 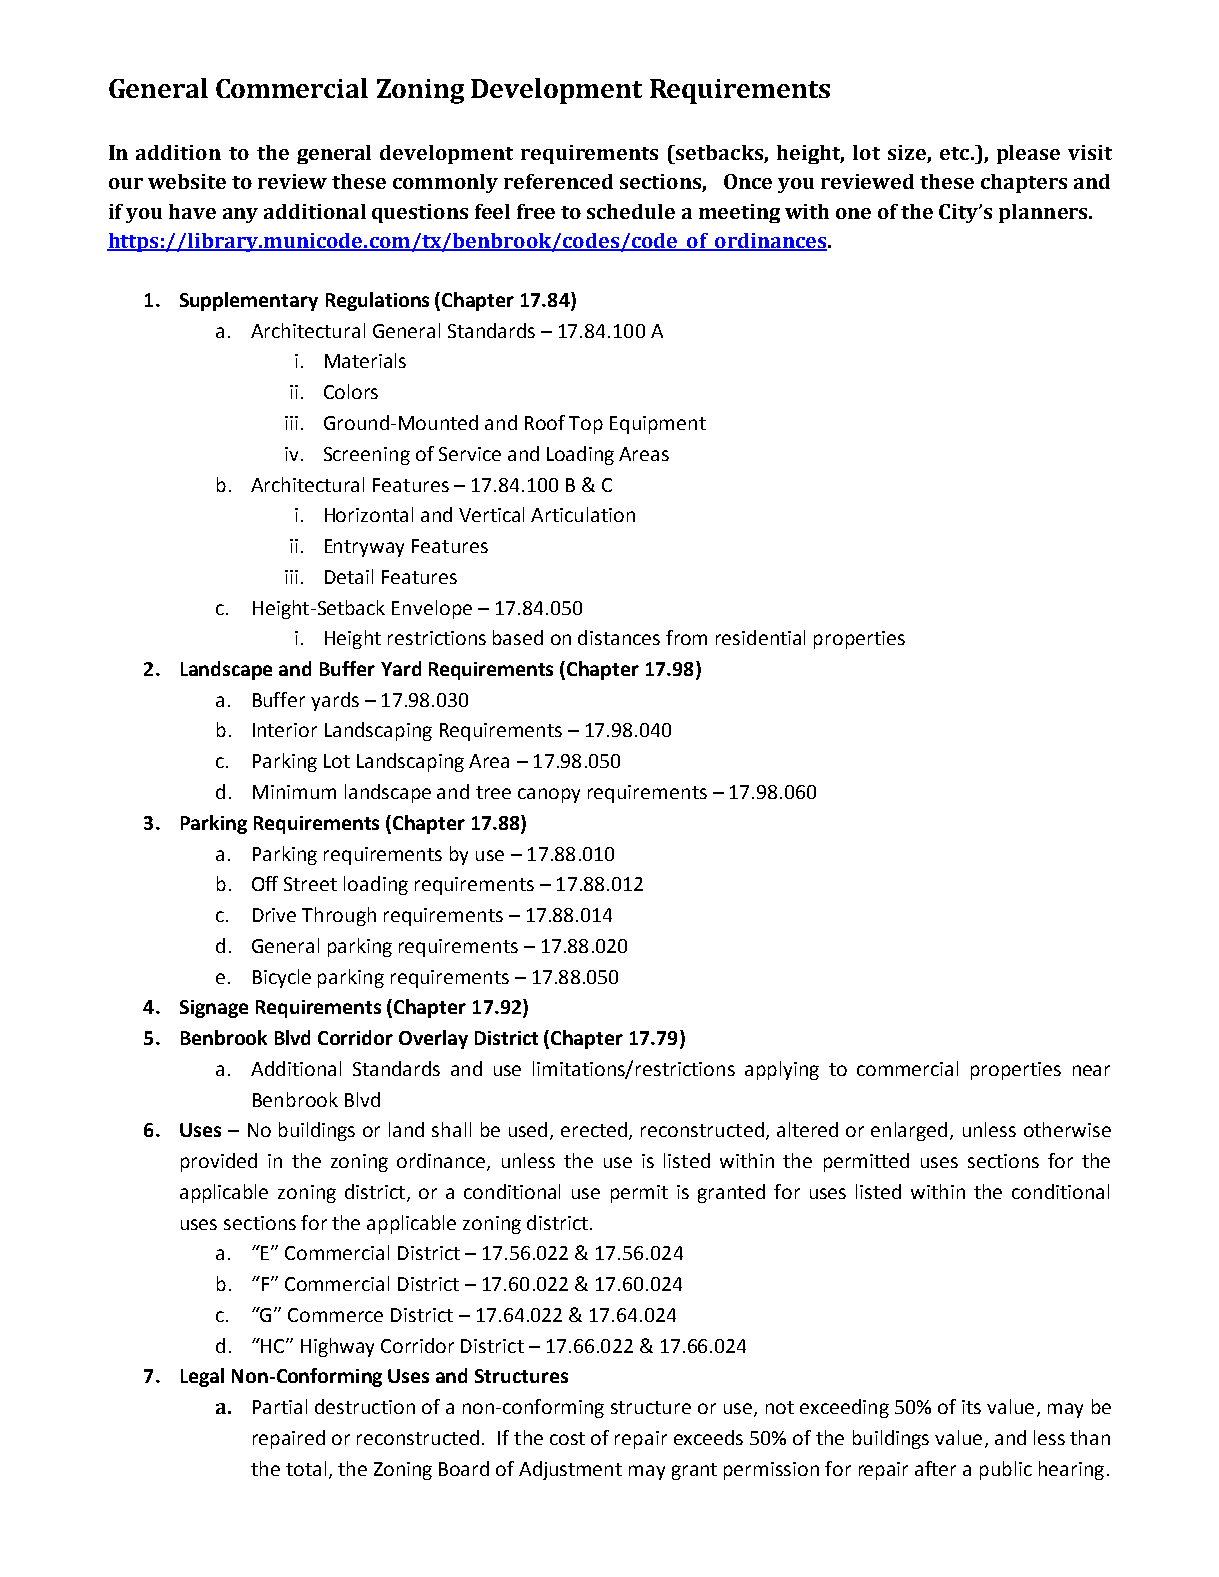 I want to click on schedule, so click(x=631, y=211).
